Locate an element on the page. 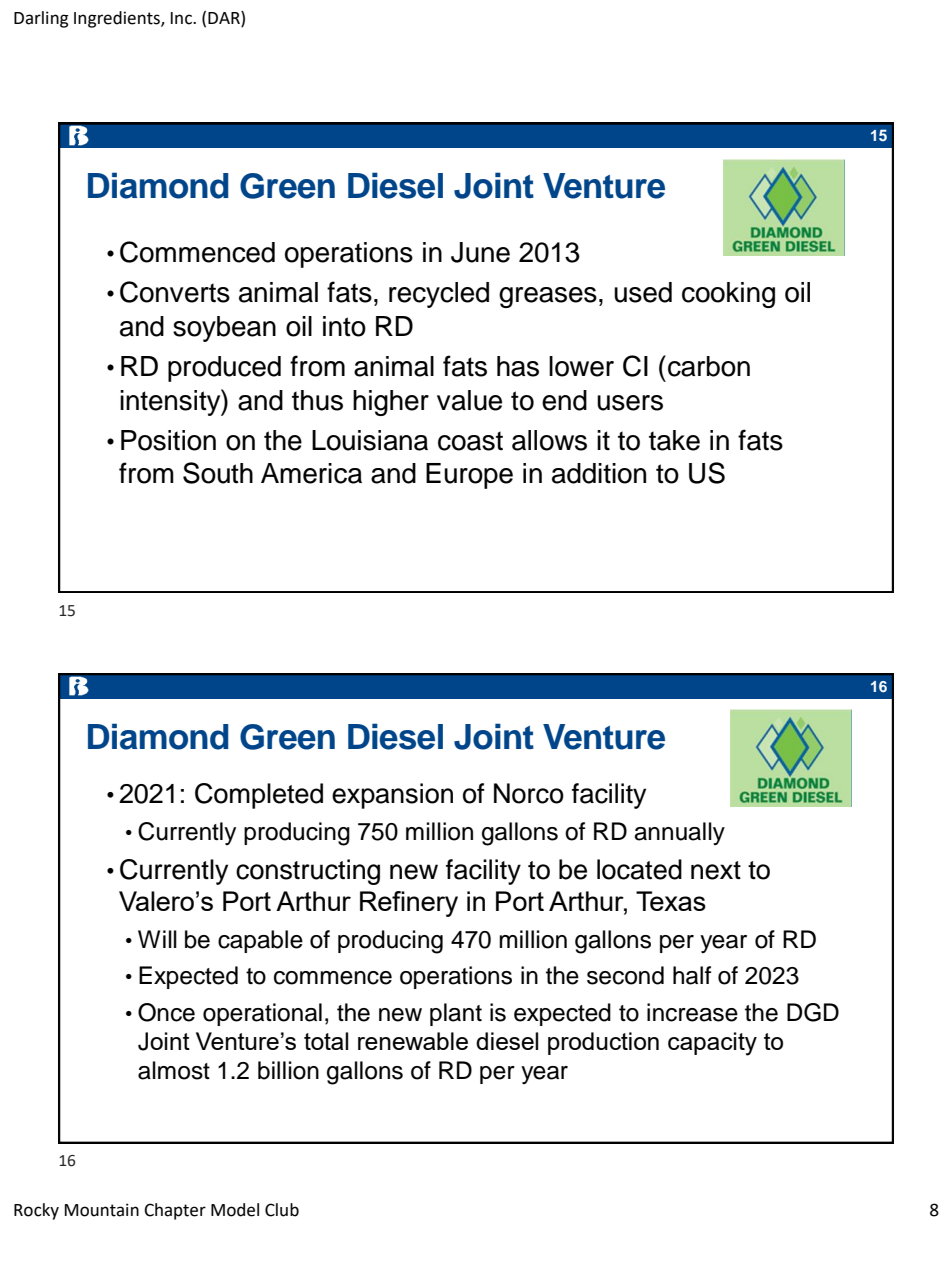 The image size is (952, 1266). capacity is located at coordinates (712, 1044).
